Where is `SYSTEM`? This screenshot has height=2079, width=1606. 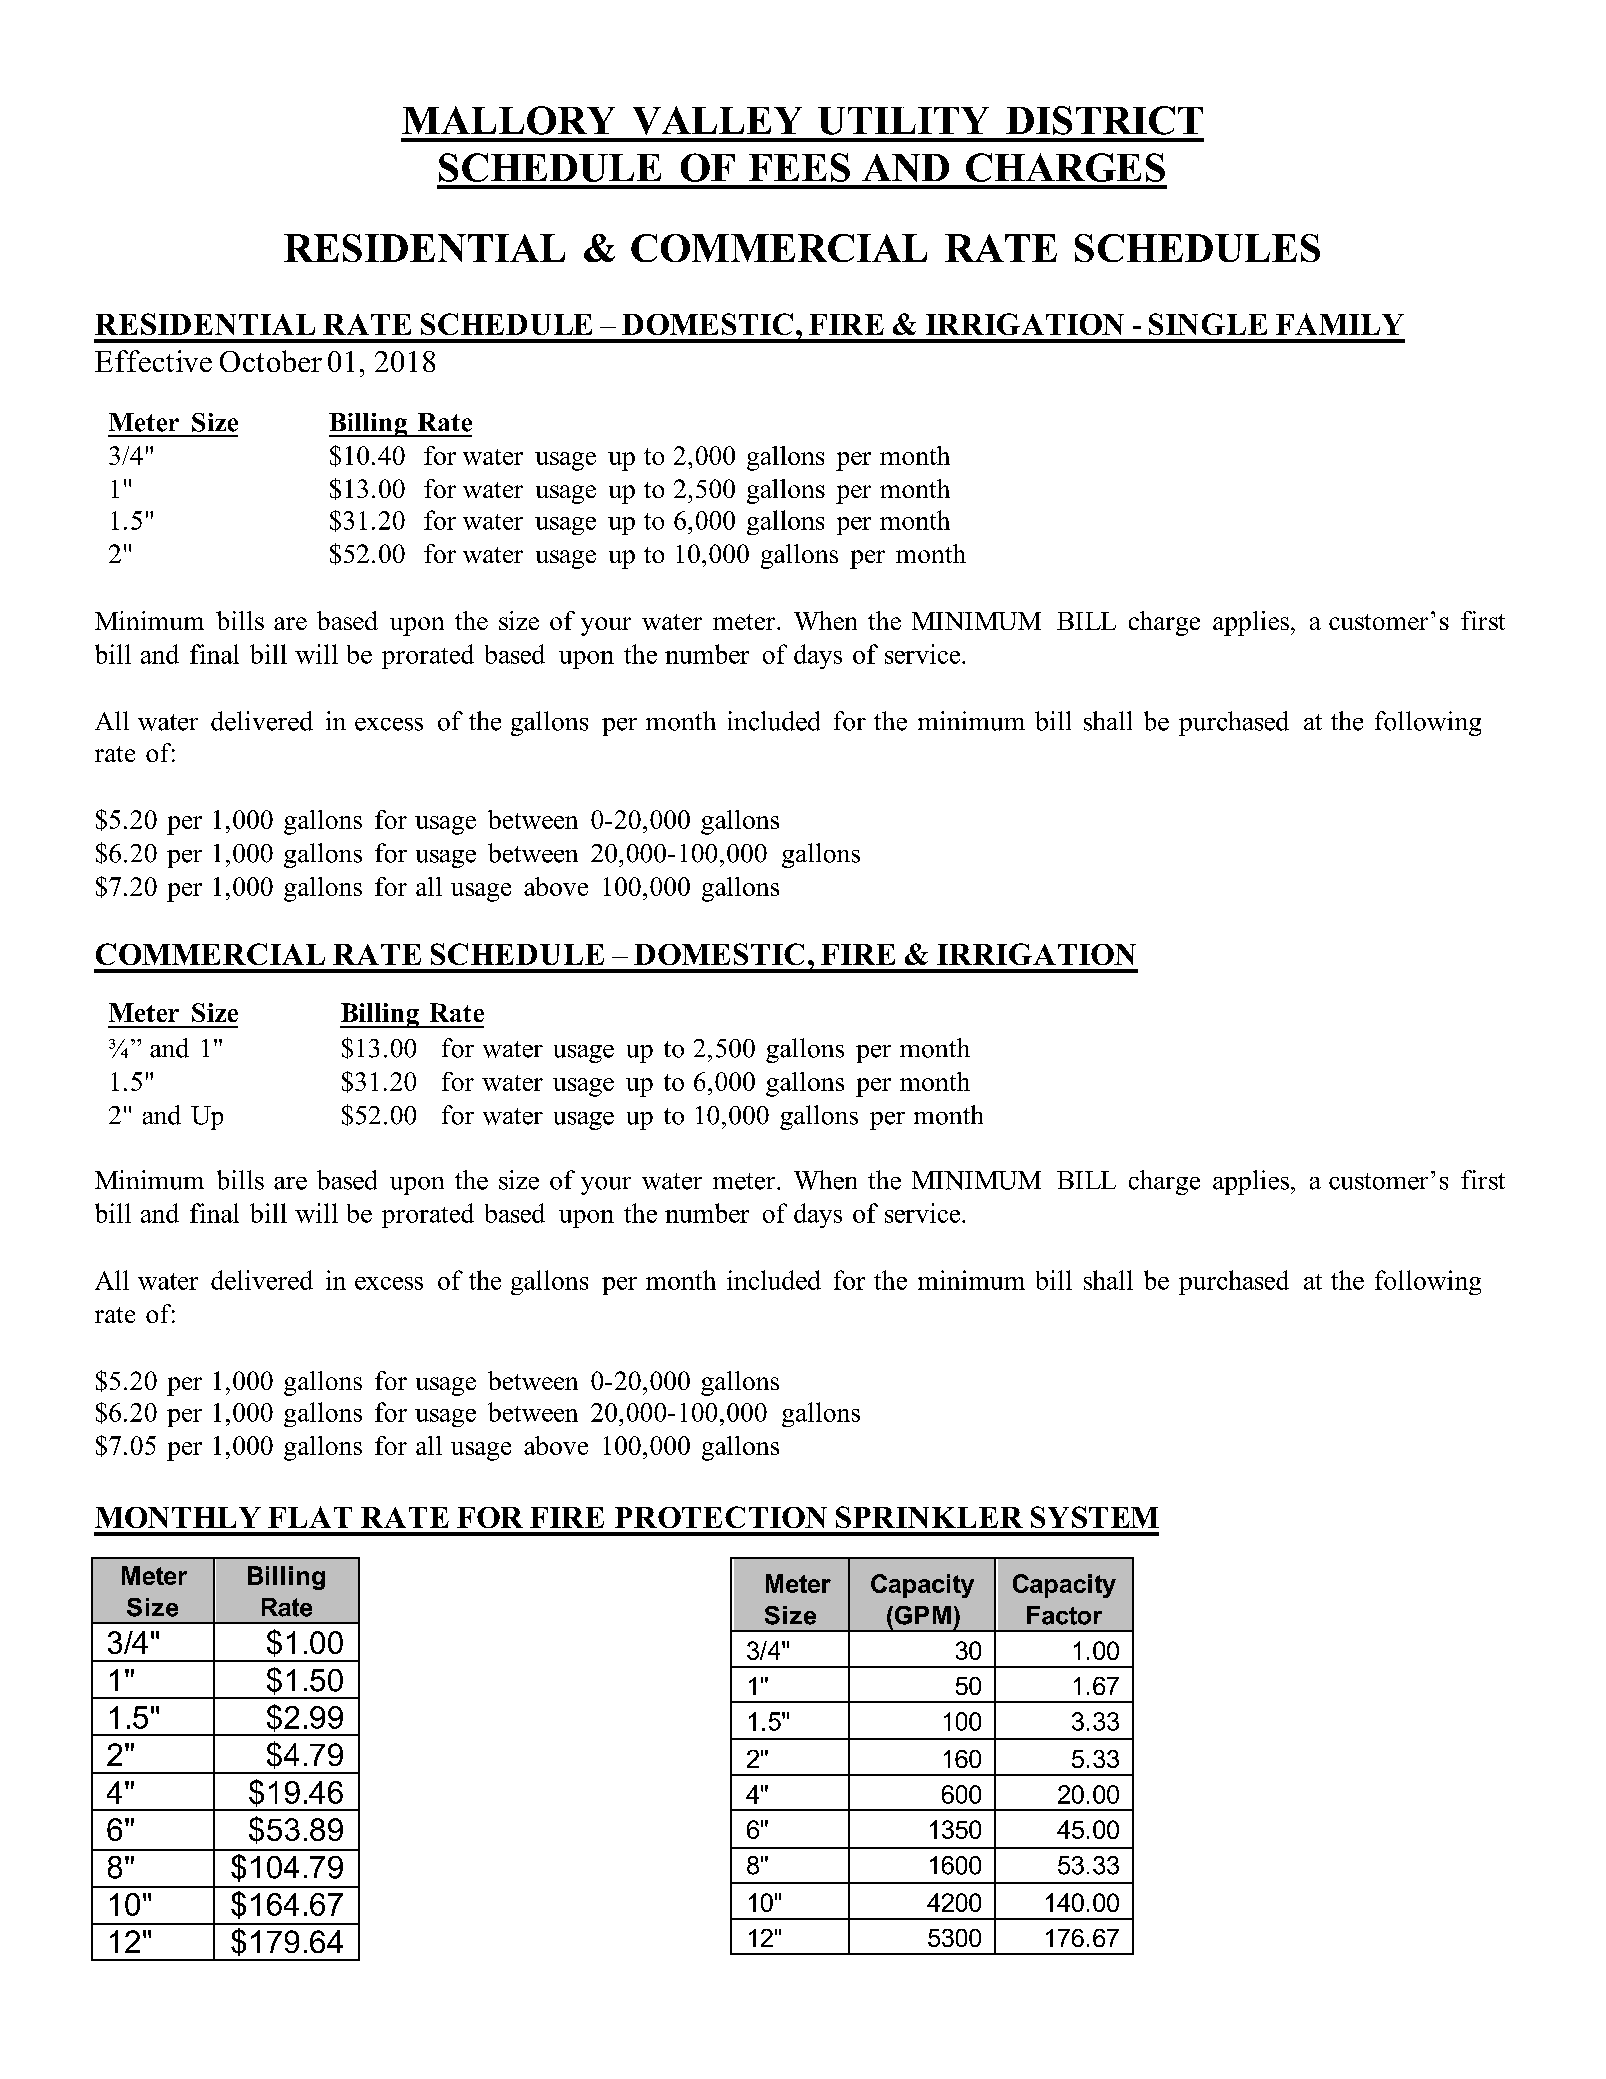
SYSTEM is located at coordinates (1095, 1517).
